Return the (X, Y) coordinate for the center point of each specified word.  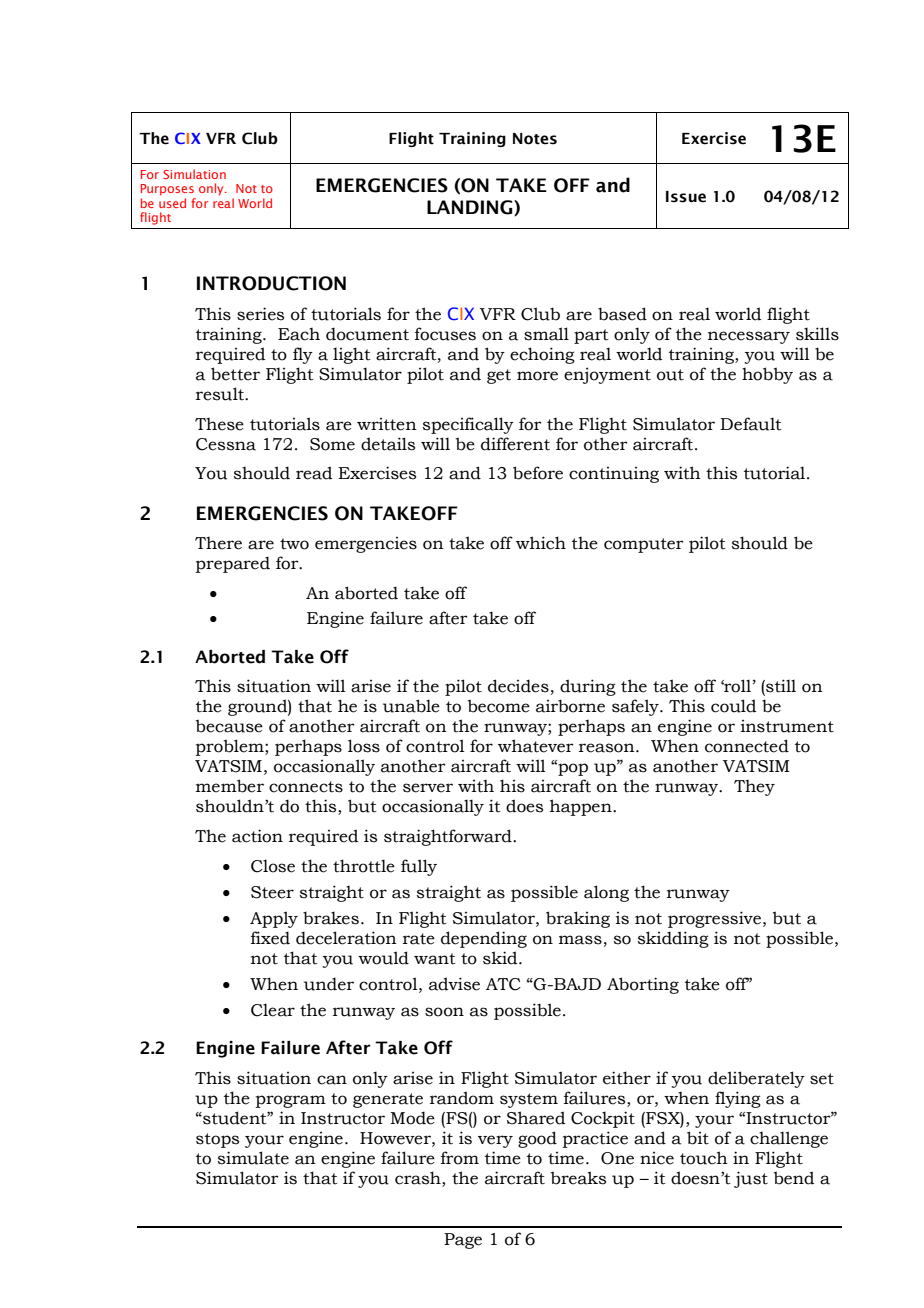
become (499, 706)
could (733, 706)
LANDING (471, 208)
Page (463, 1241)
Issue (686, 197)
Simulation (194, 174)
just (751, 1179)
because (229, 726)
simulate (253, 1158)
